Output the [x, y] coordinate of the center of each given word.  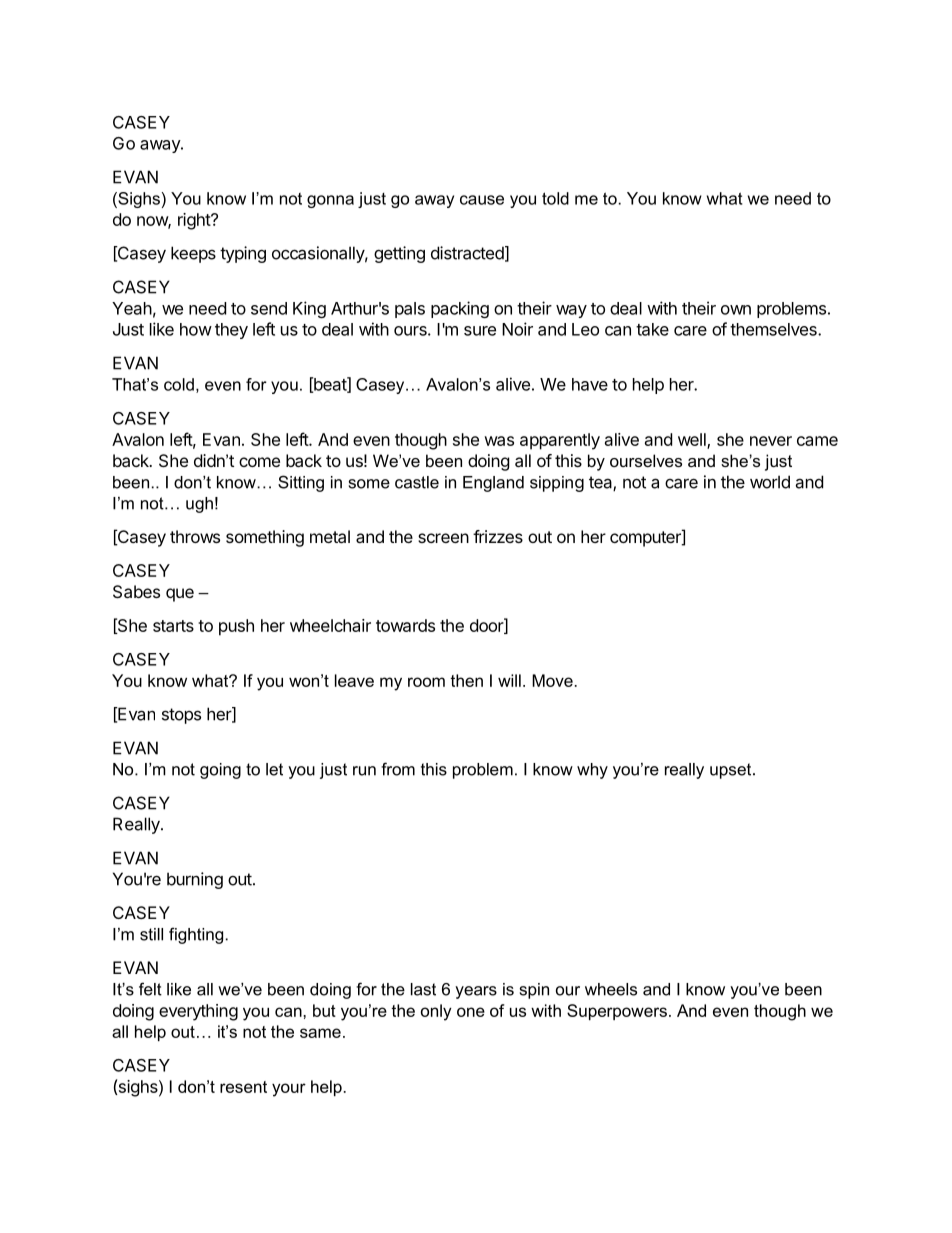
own [736, 310]
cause [482, 200]
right [195, 221]
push [236, 627]
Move [552, 680]
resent [243, 1087]
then [466, 680]
